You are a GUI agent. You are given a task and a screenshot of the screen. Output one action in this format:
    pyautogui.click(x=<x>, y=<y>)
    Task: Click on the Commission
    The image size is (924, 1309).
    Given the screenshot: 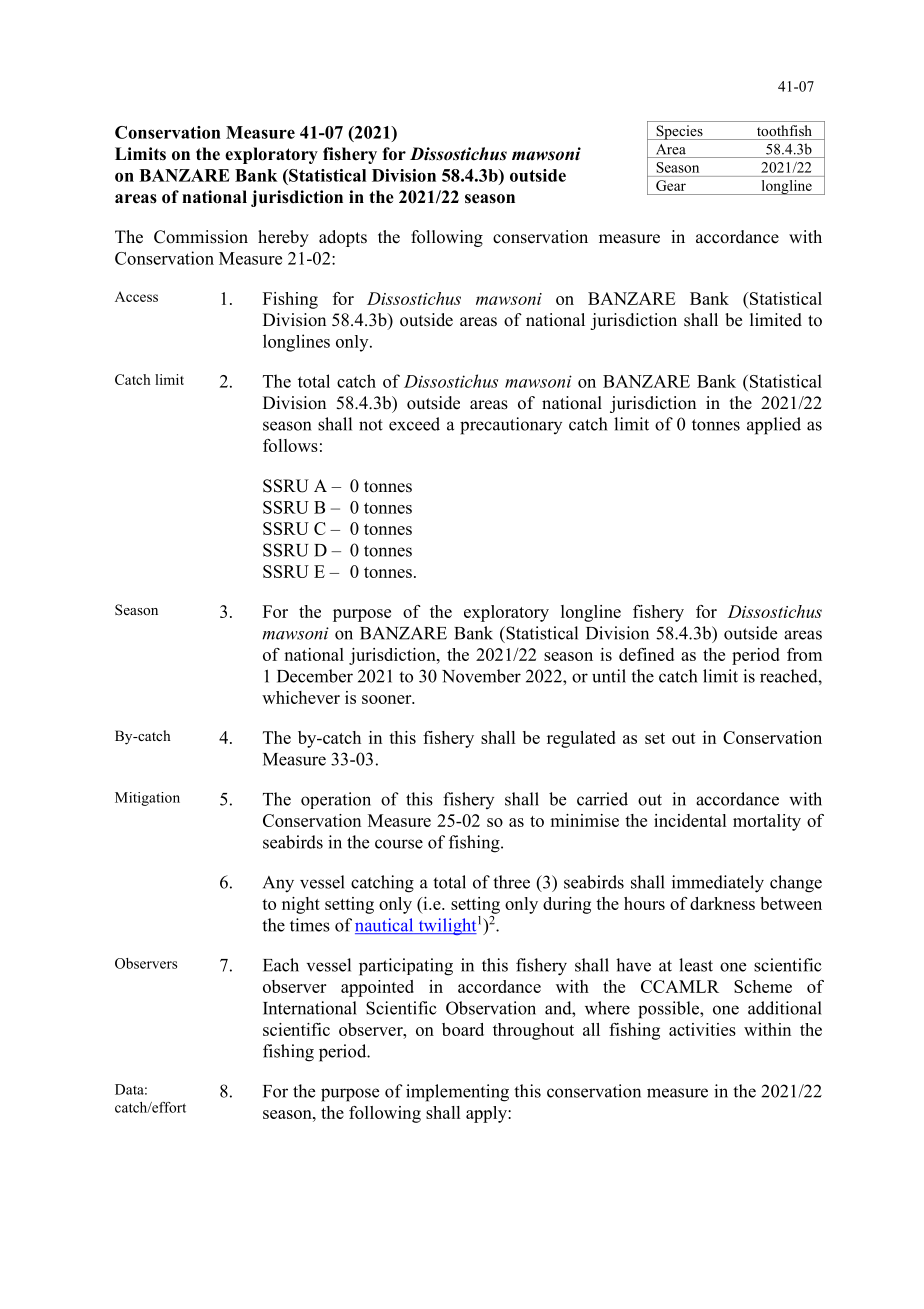 What is the action you would take?
    pyautogui.click(x=201, y=237)
